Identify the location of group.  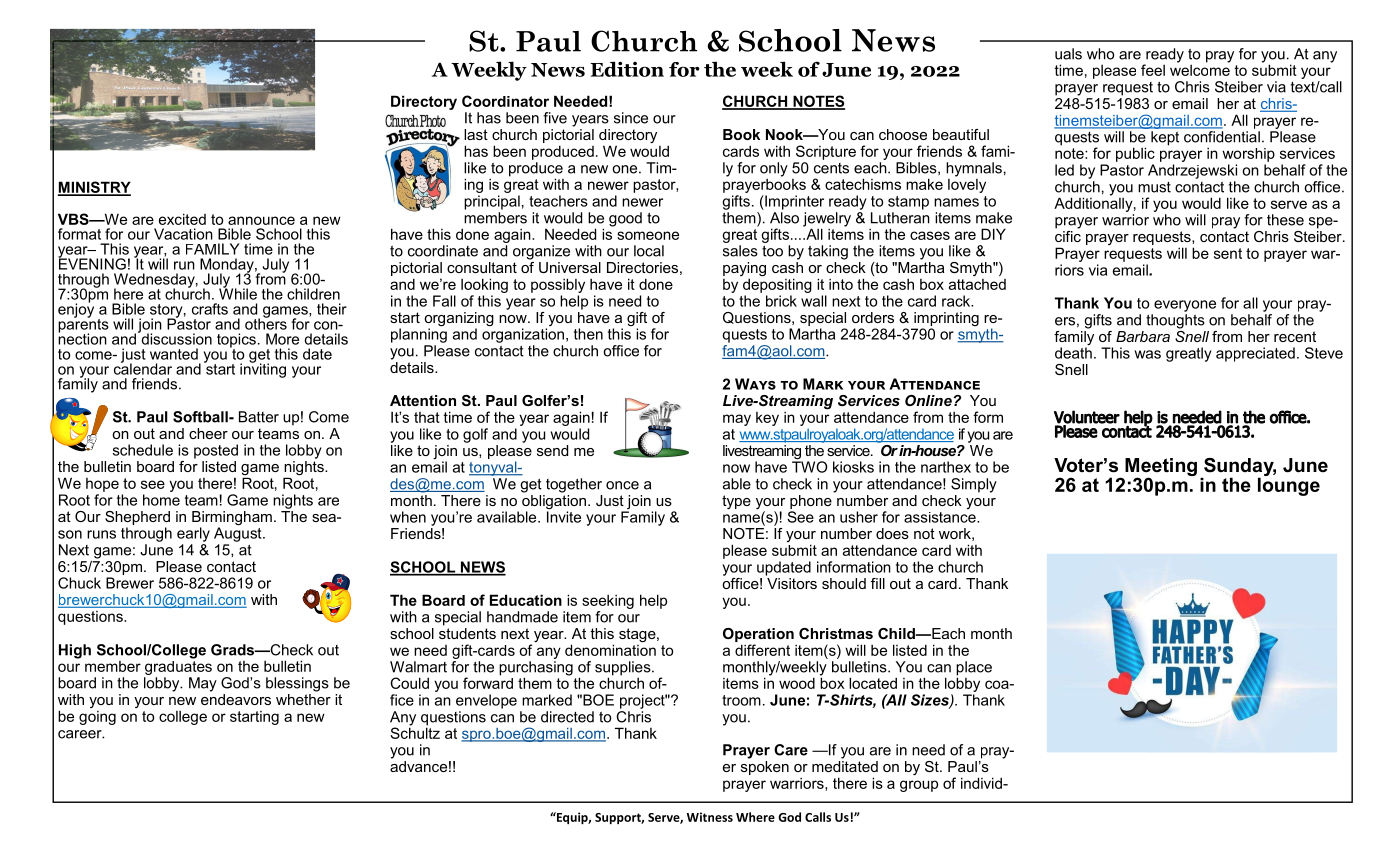
(919, 786).
